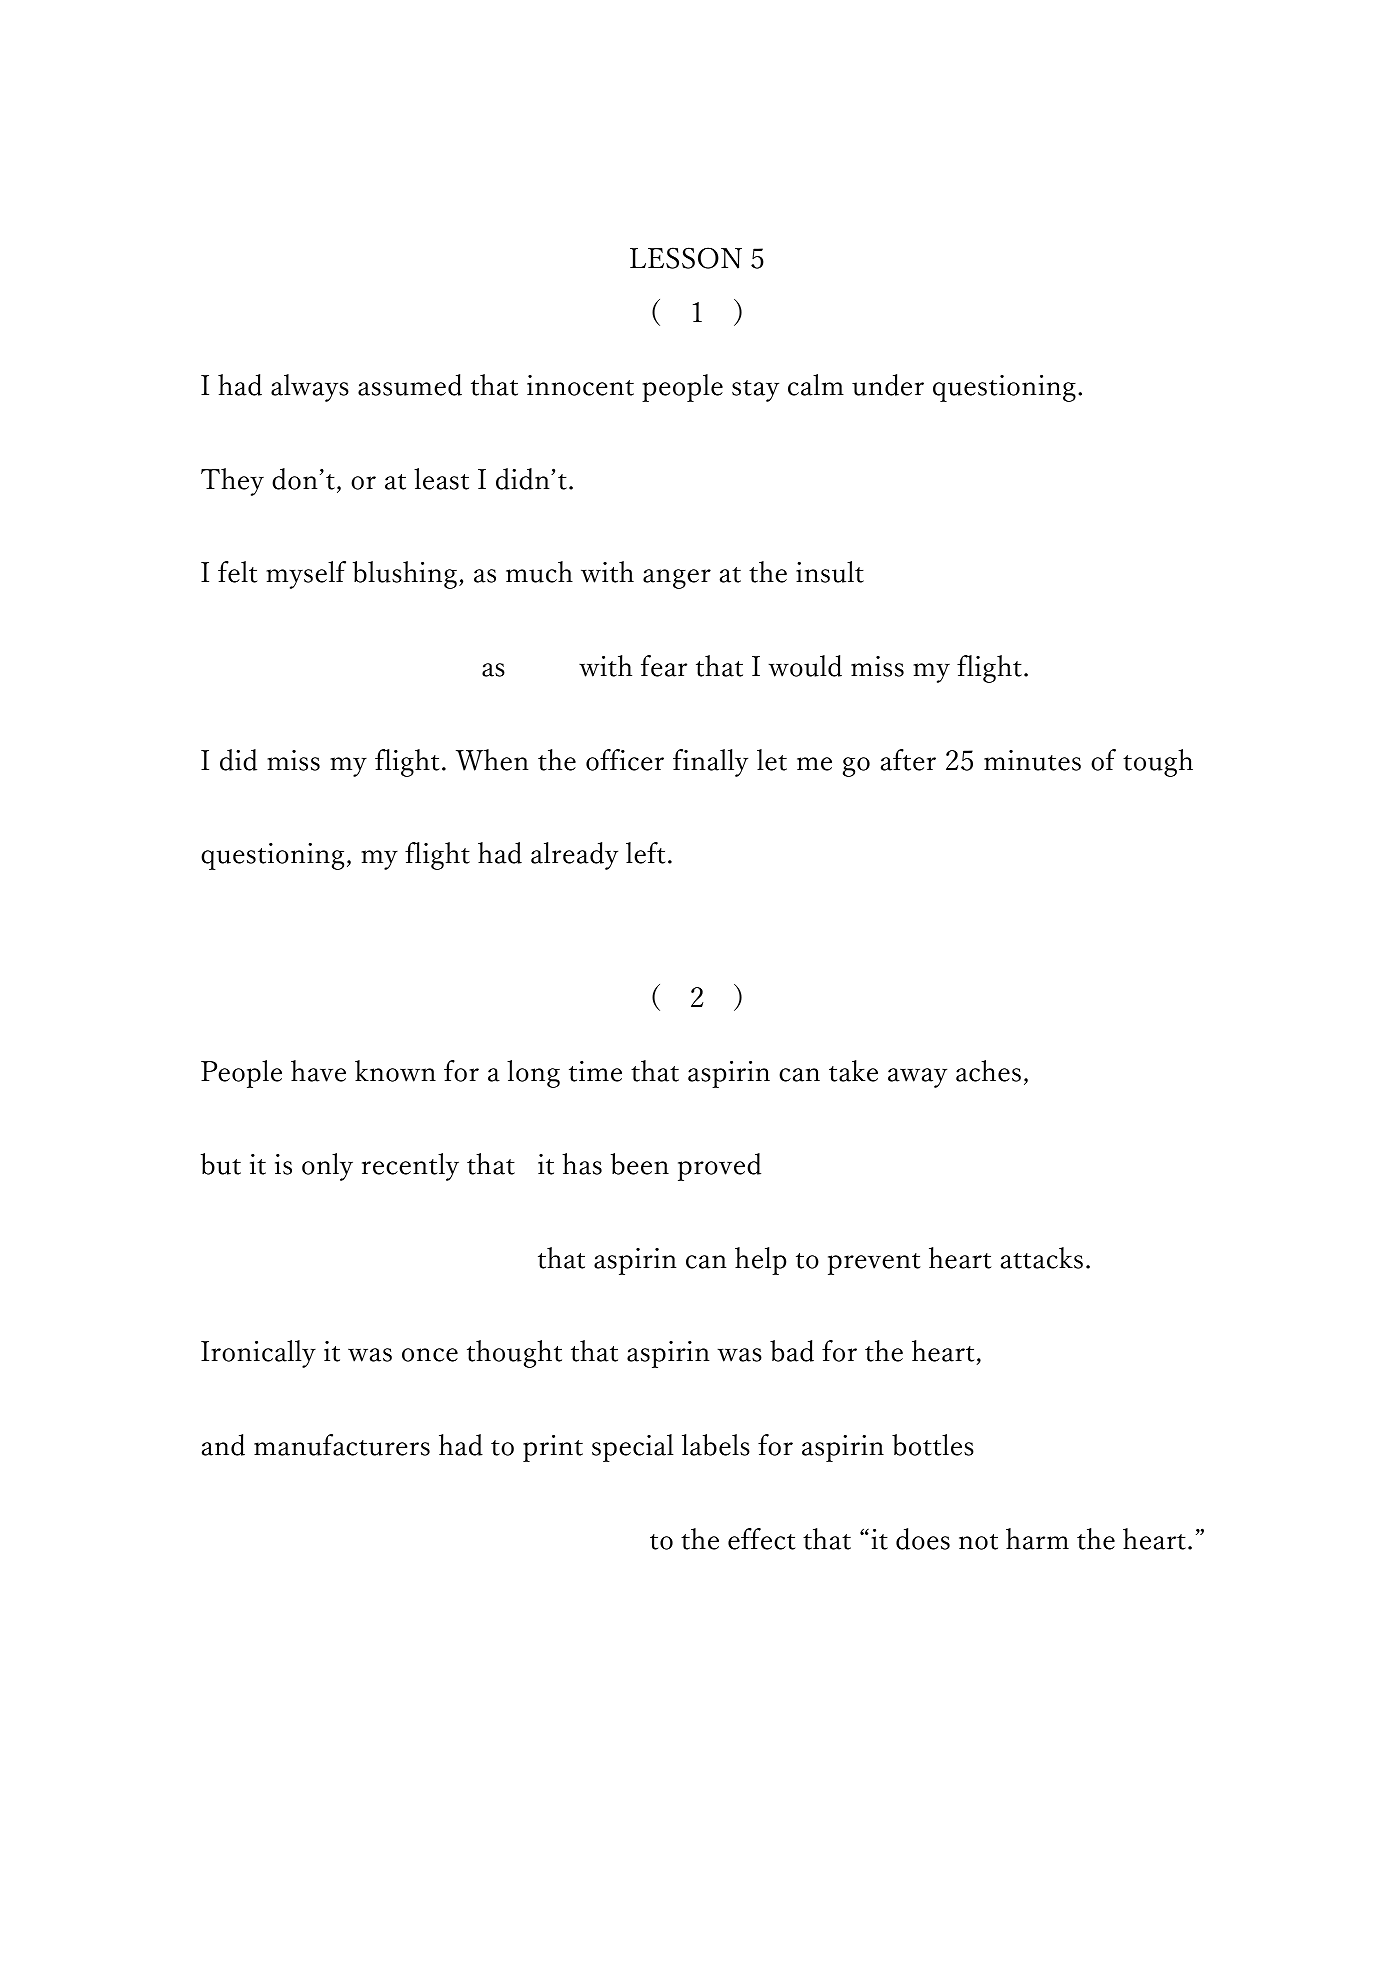  Describe the element at coordinates (310, 388) in the screenshot. I see `always` at that location.
